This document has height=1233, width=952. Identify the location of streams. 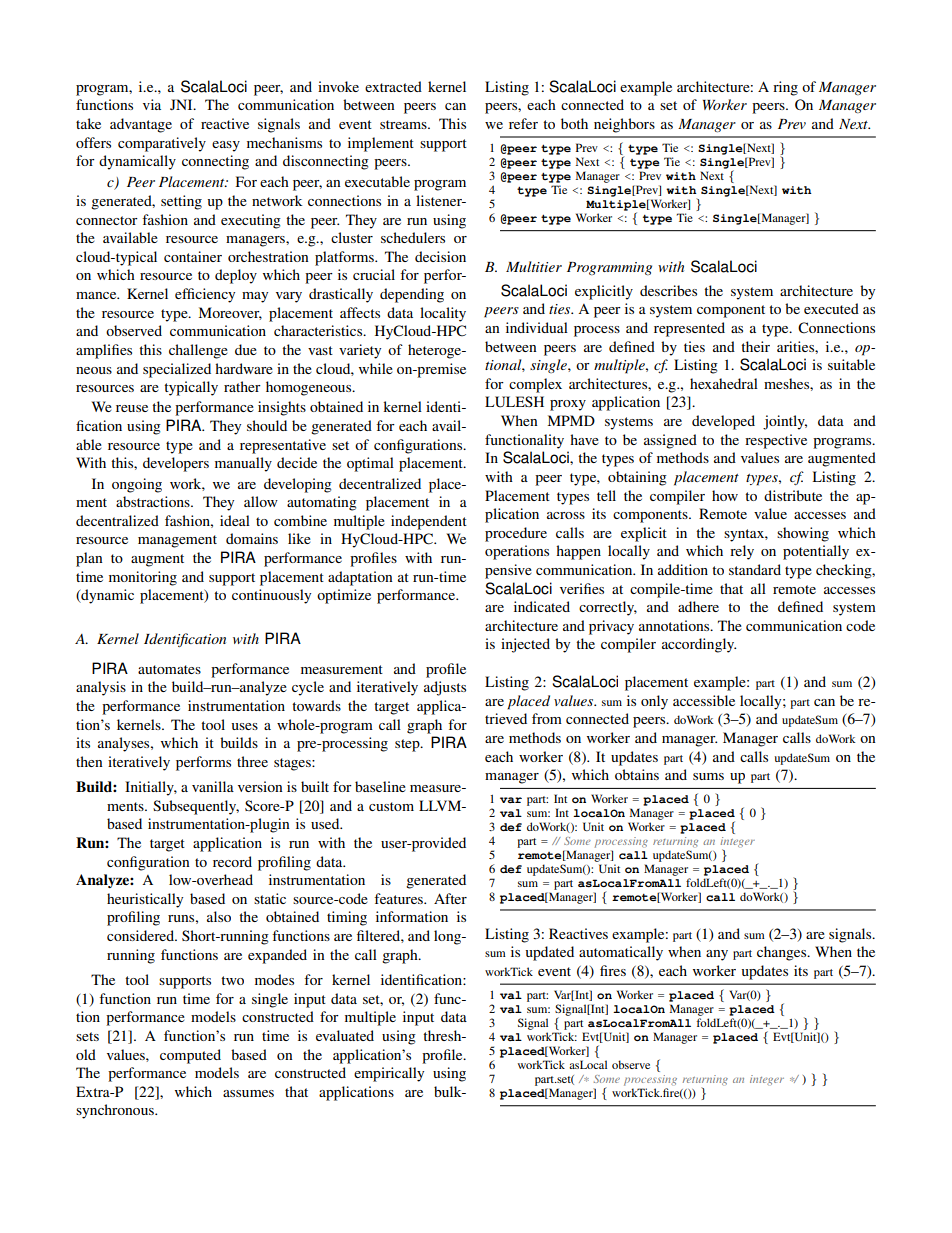
(404, 124).
